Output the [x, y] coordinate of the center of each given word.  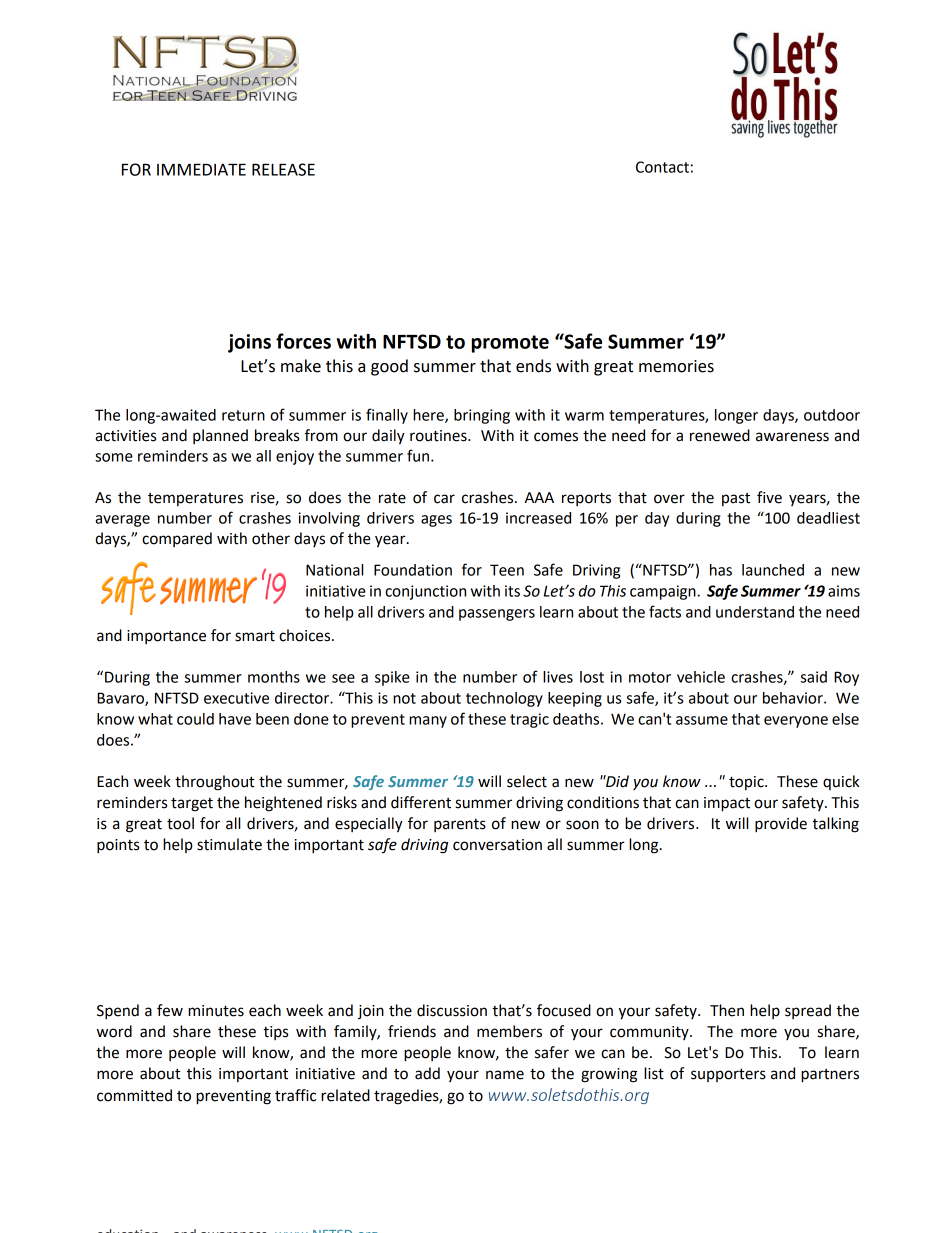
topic [747, 783]
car [444, 499]
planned [220, 436]
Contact [662, 167]
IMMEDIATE [201, 169]
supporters [728, 1075]
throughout [215, 783]
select [527, 781]
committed [134, 1095]
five [769, 497]
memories [676, 366]
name [505, 1075]
